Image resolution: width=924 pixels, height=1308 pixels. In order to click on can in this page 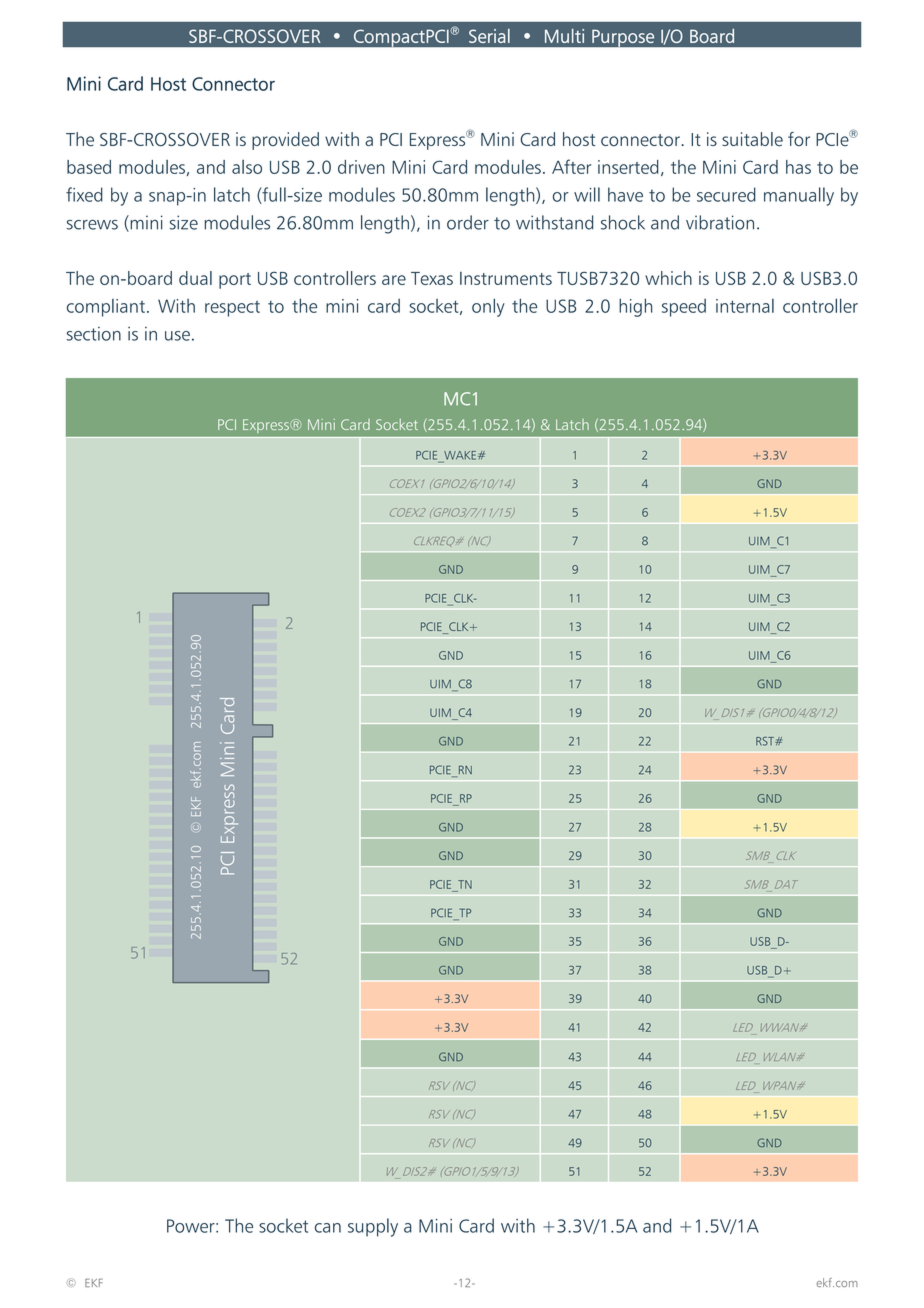, I will do `click(328, 1228)`.
